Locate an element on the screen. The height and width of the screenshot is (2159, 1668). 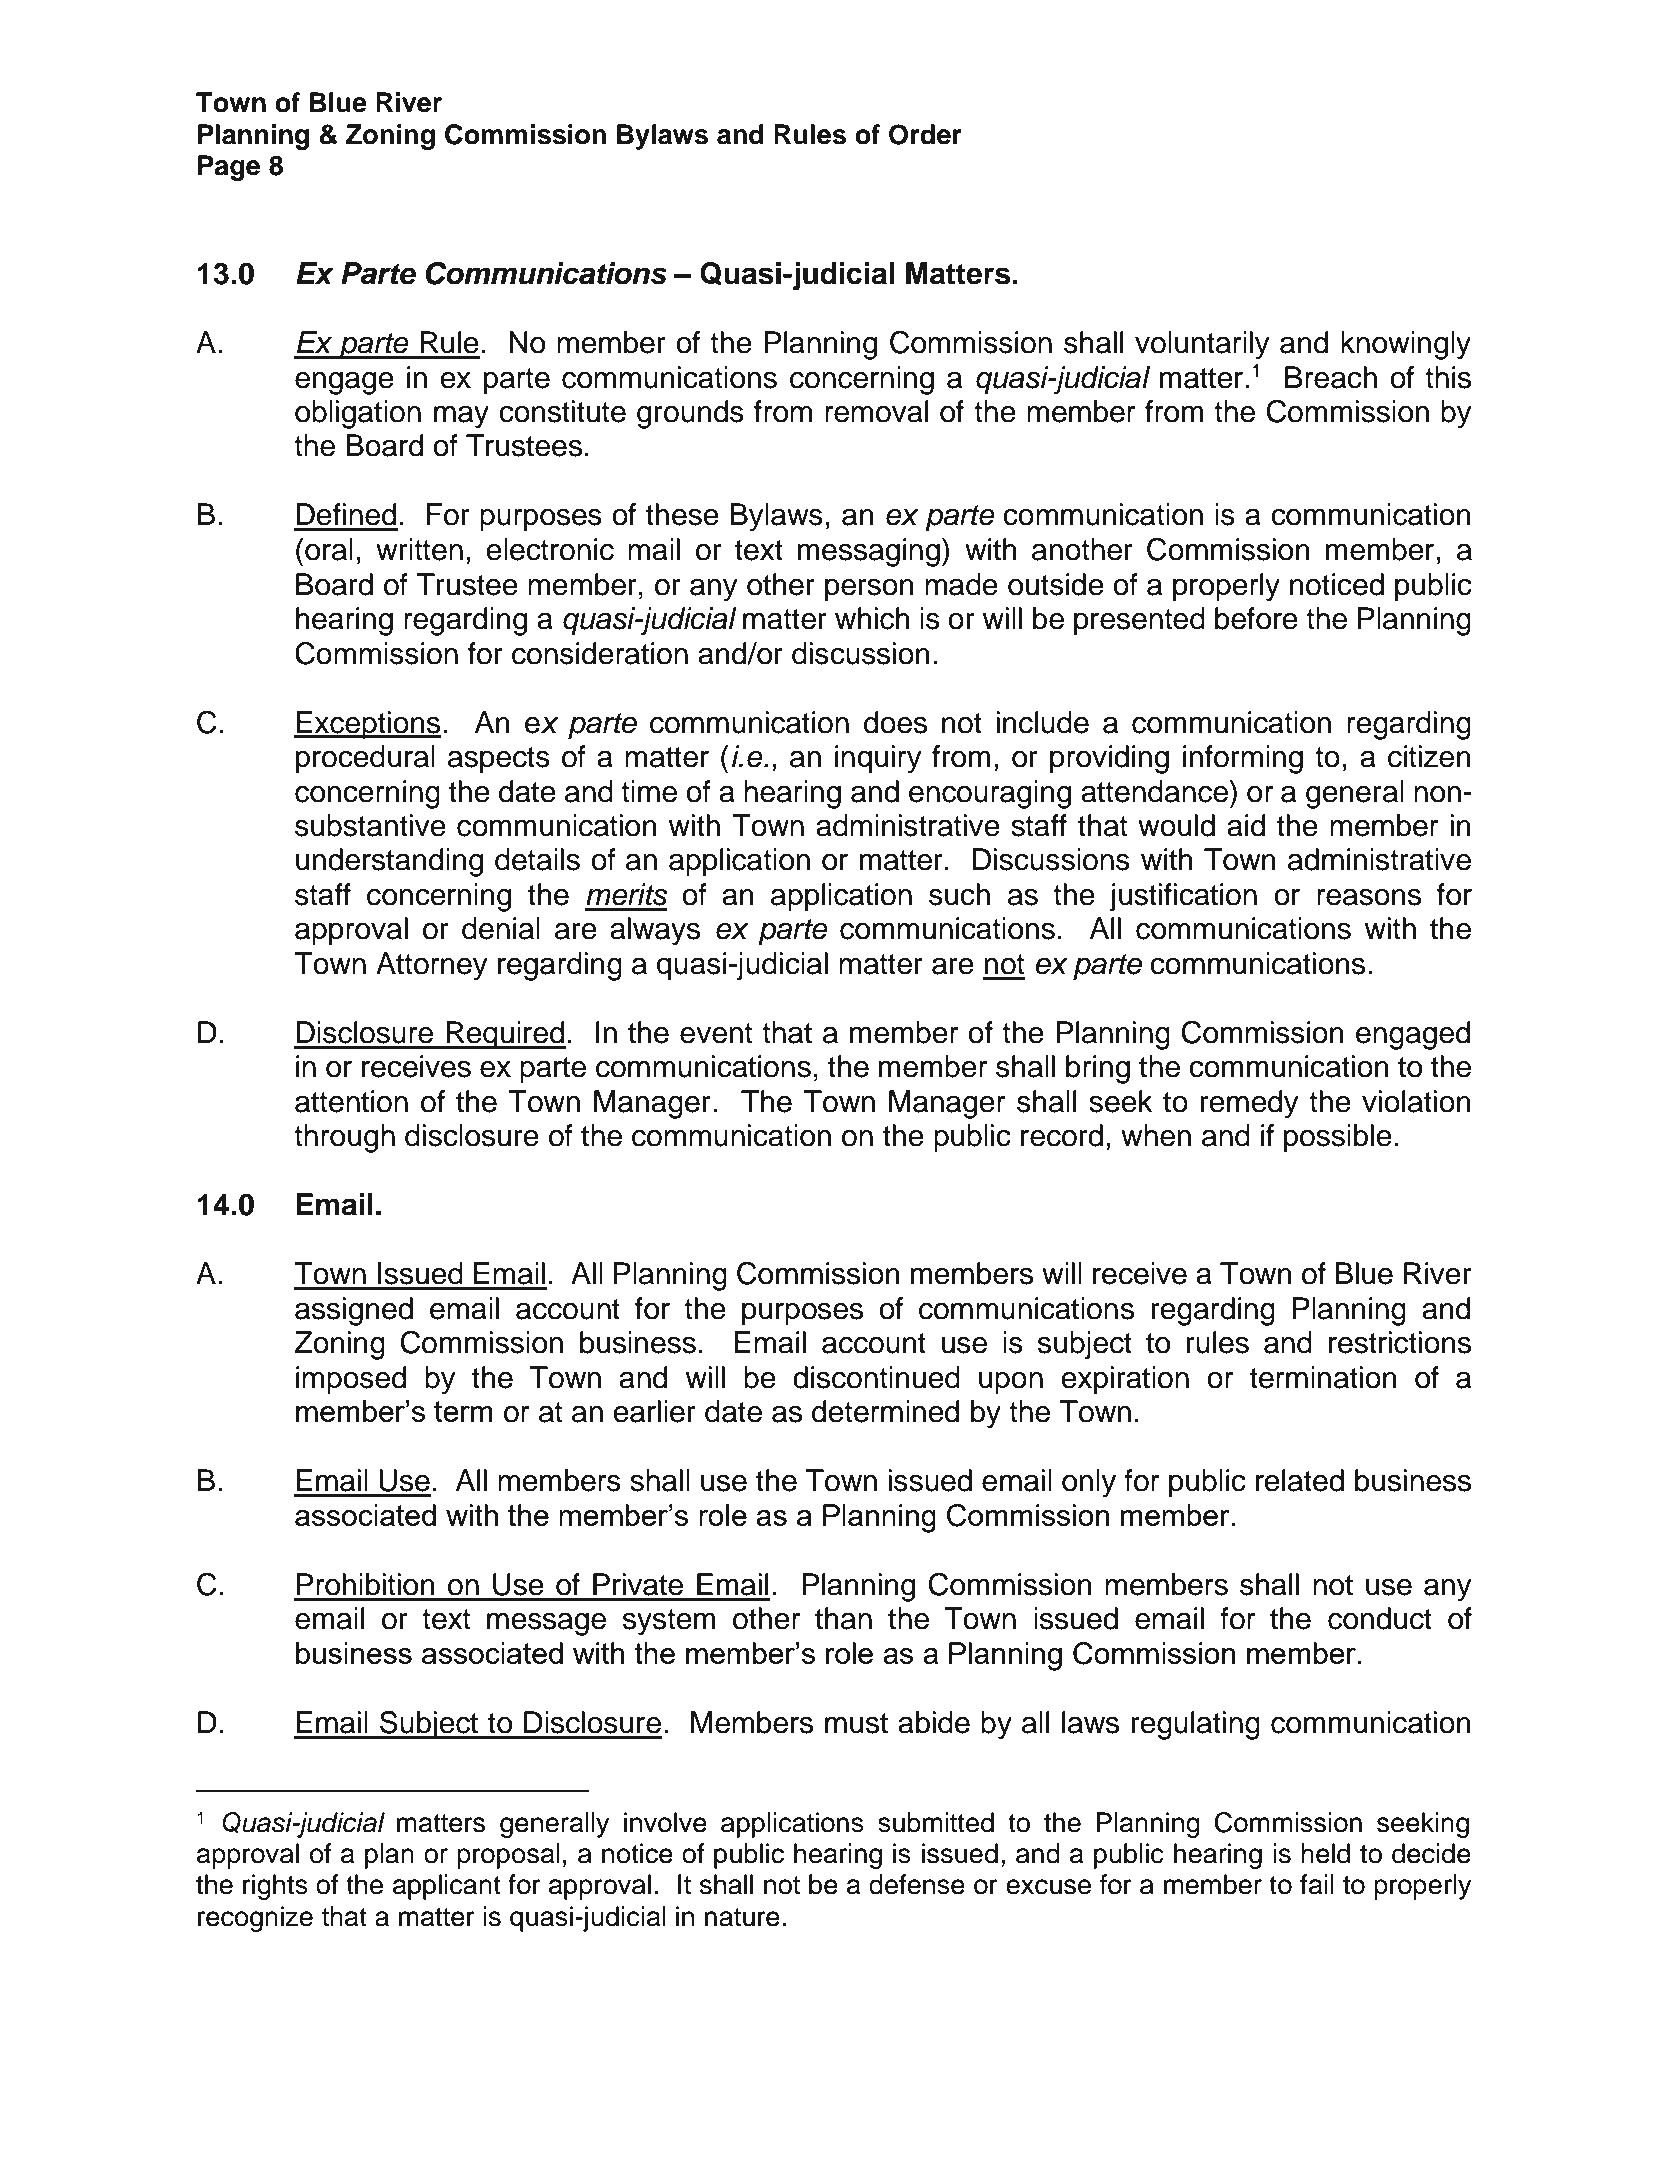
defense is located at coordinates (917, 1884).
